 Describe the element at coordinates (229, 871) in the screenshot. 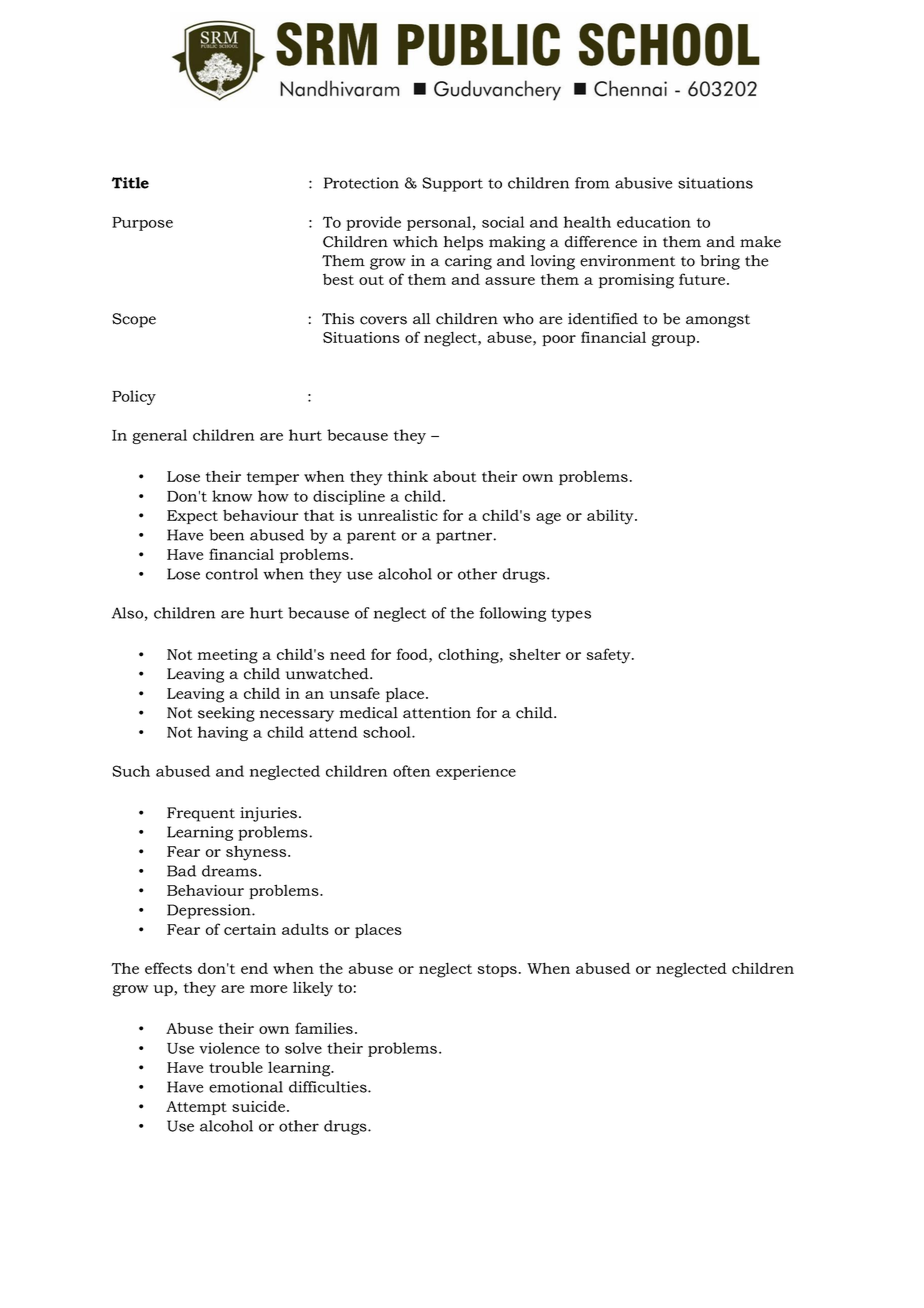

I see `dreams` at that location.
